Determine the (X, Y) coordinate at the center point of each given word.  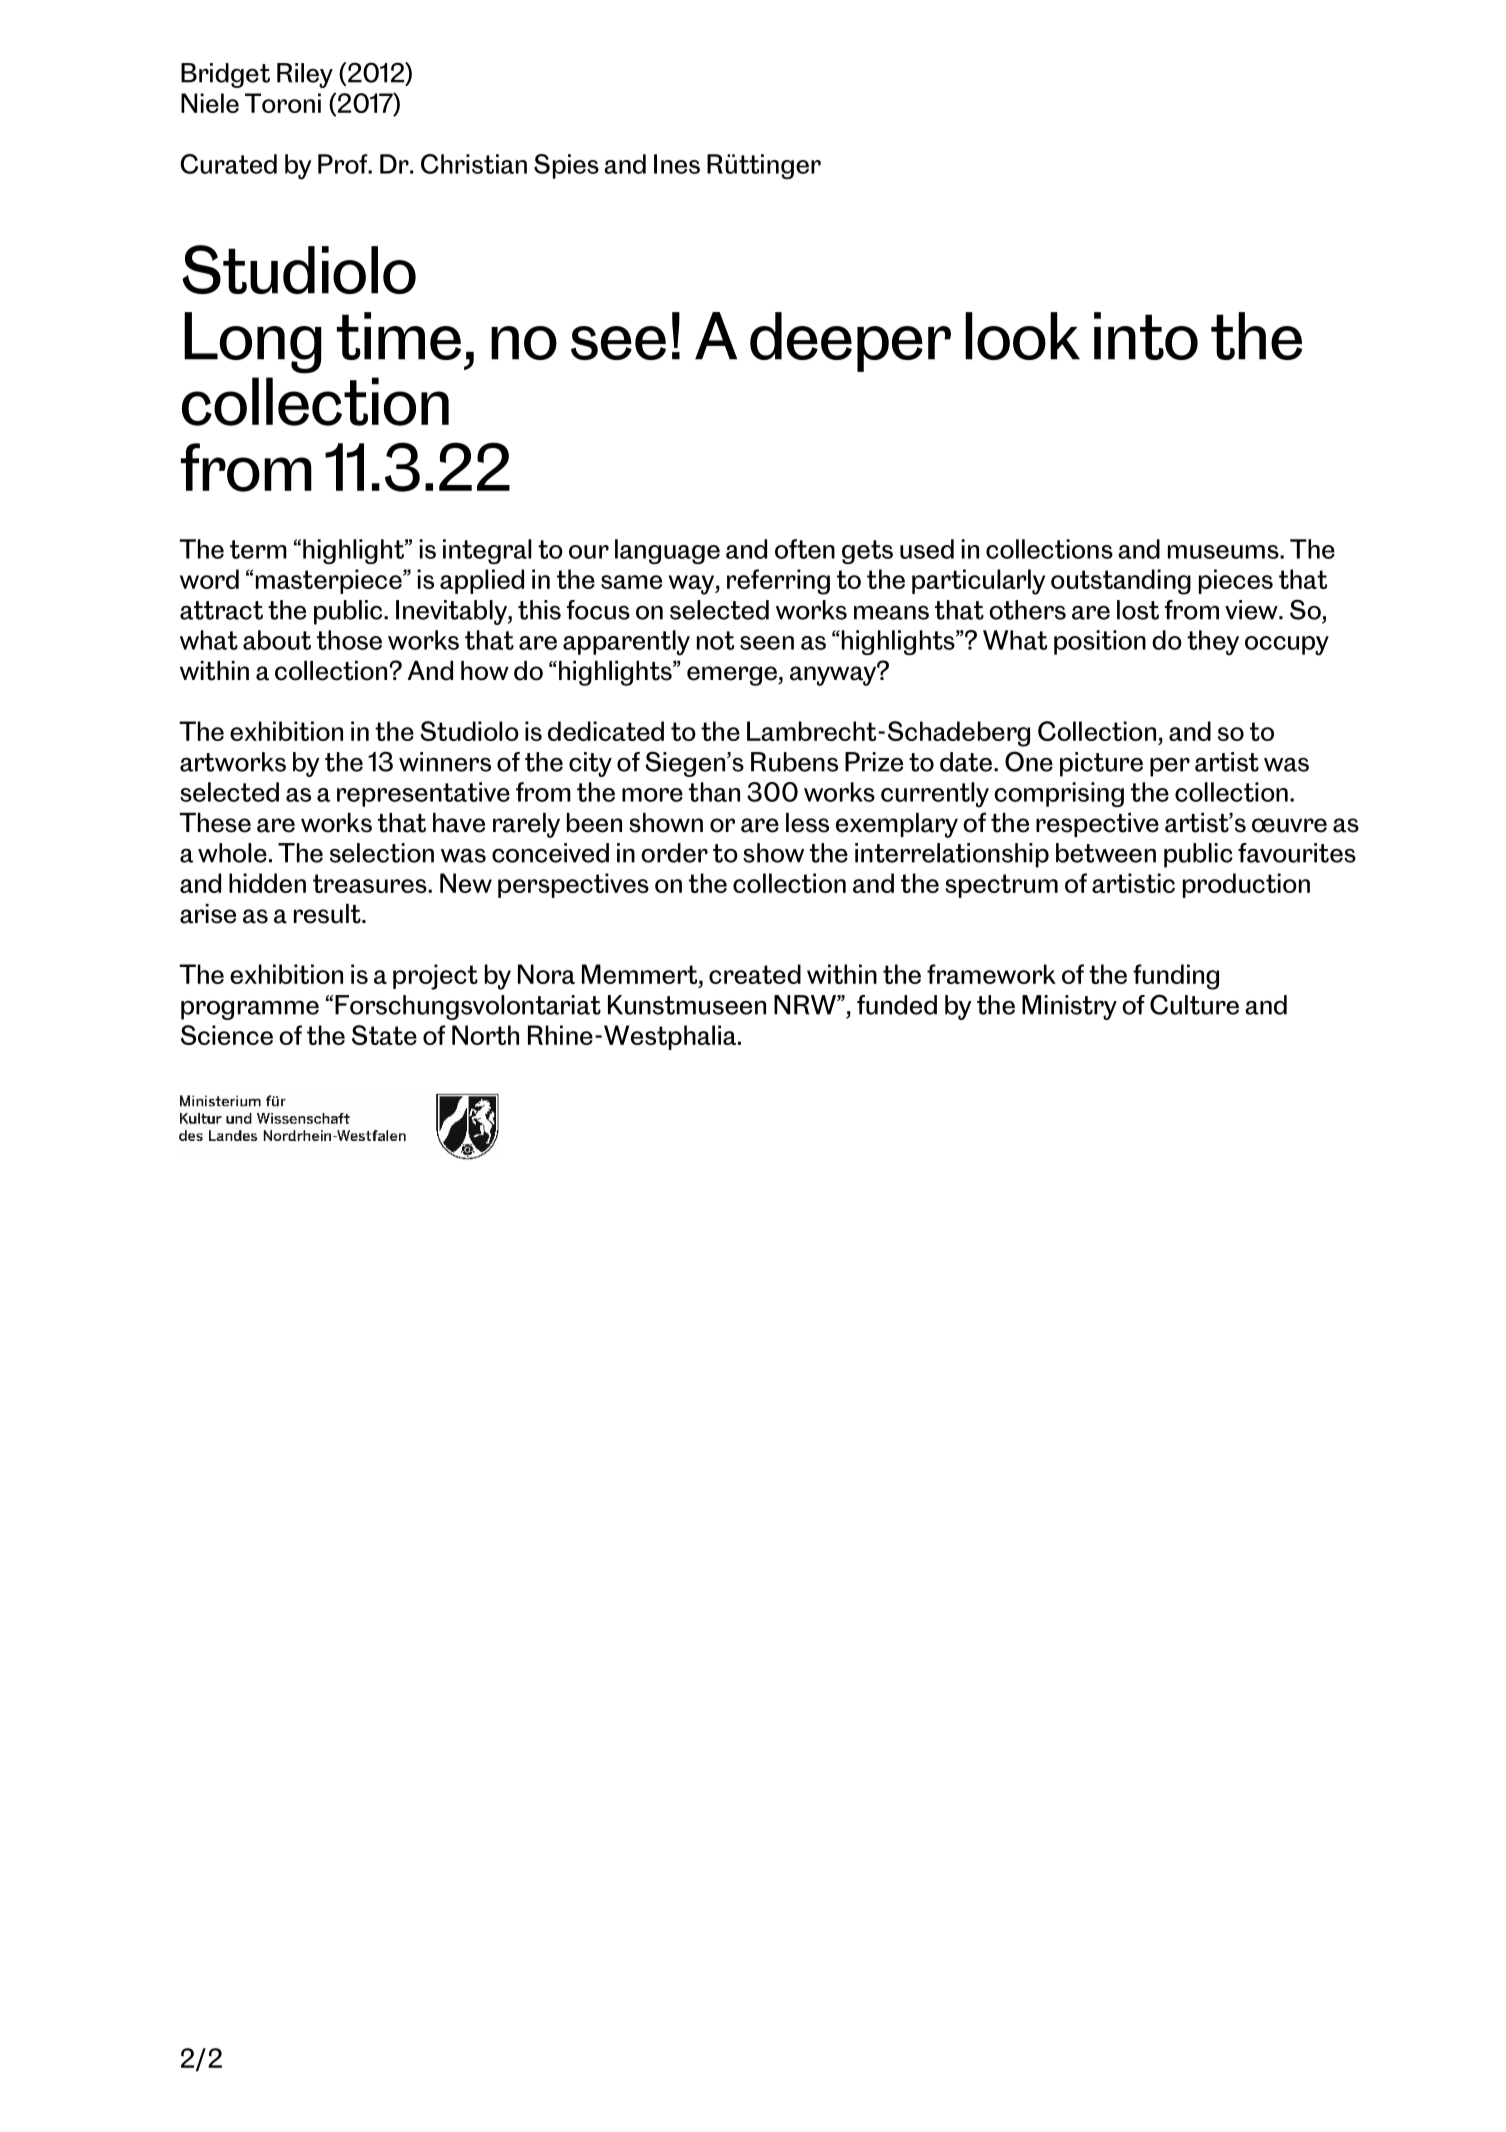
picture (1101, 764)
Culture (1194, 1004)
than (714, 792)
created (755, 974)
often (805, 549)
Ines (677, 164)
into (1146, 336)
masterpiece (330, 581)
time (399, 336)
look (1022, 336)
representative (423, 794)
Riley (305, 75)
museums (1224, 552)
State (384, 1035)
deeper (850, 342)
